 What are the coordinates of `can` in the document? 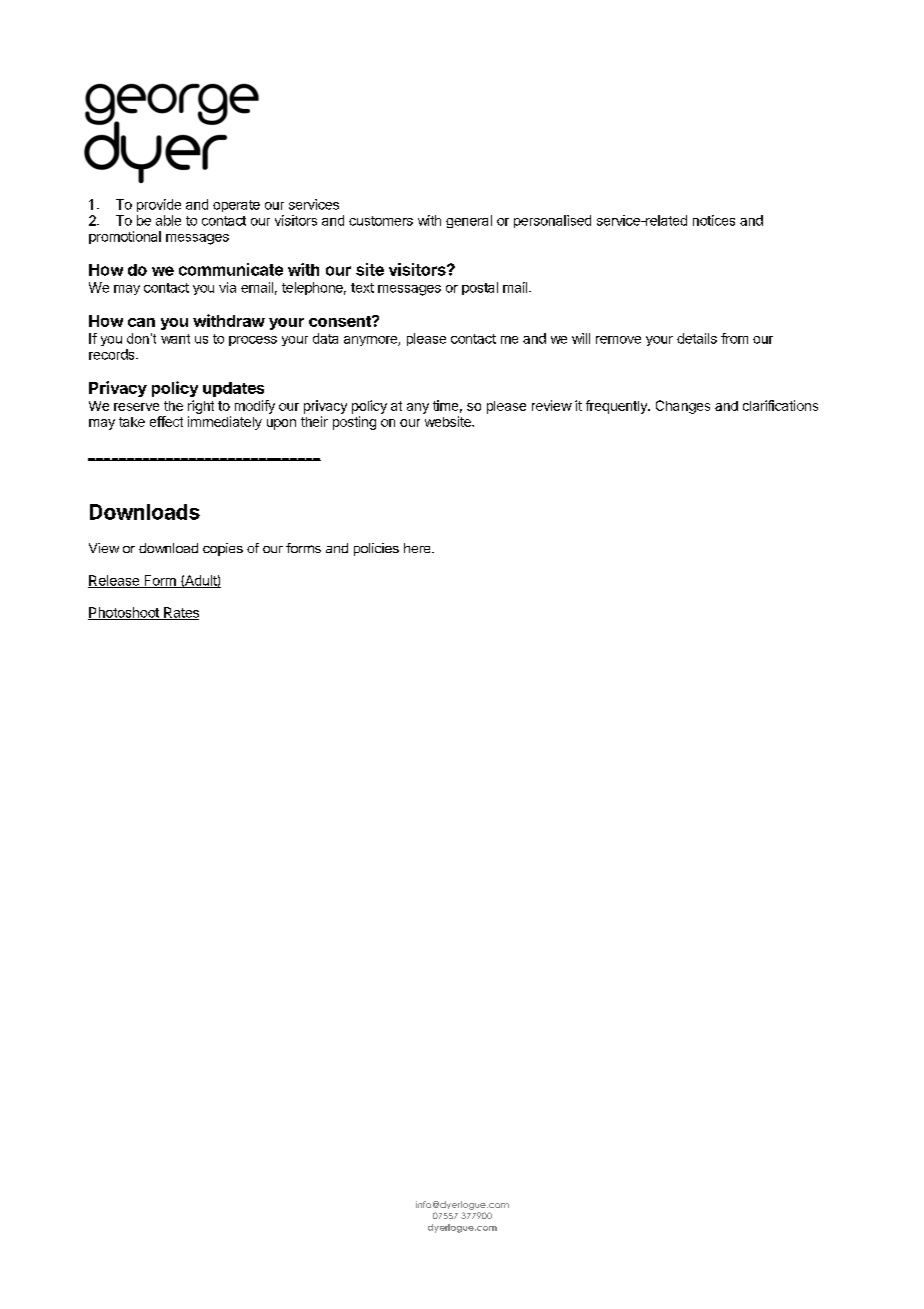 It's located at (141, 322).
